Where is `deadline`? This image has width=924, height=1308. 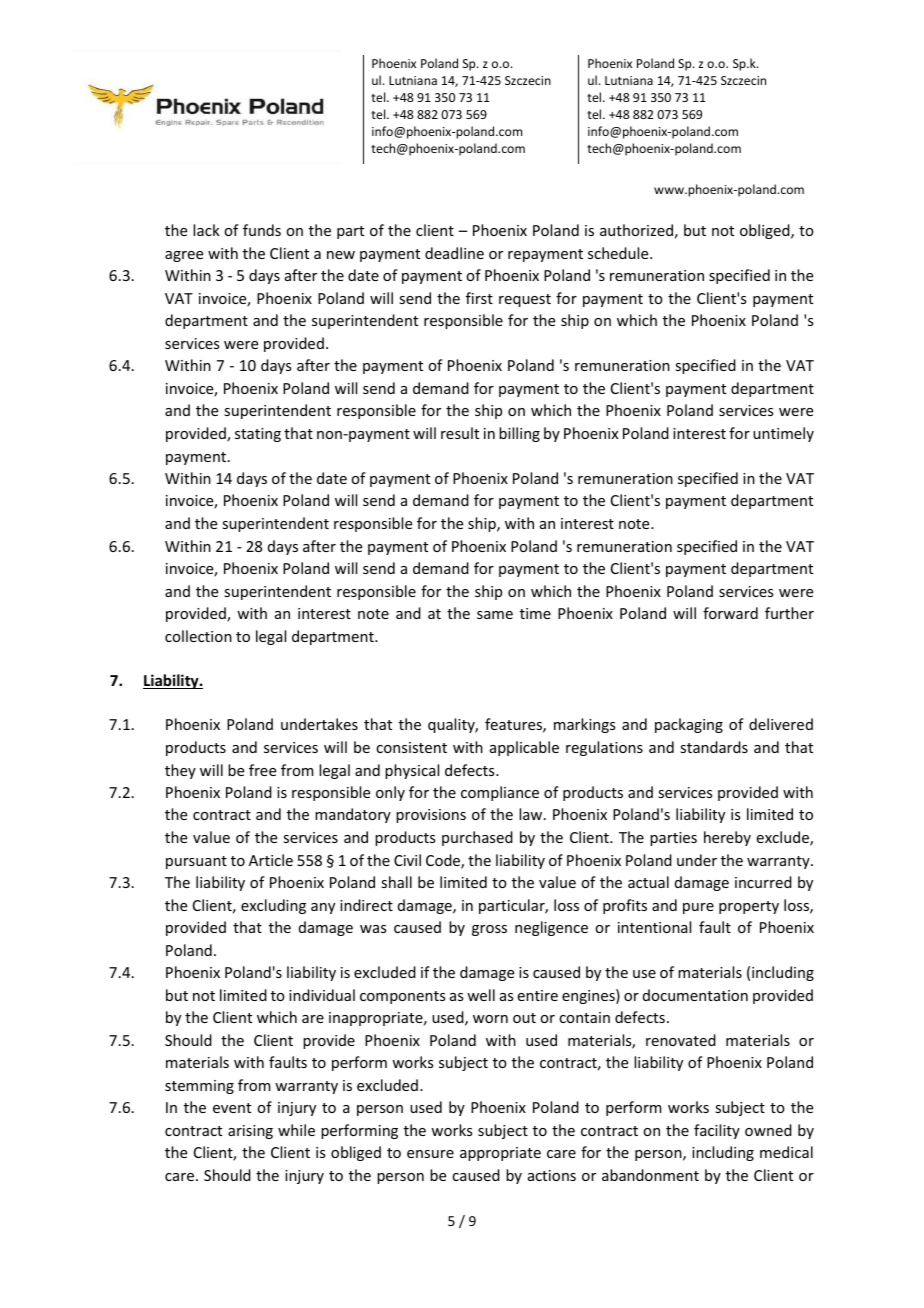
deadline is located at coordinates (454, 253).
